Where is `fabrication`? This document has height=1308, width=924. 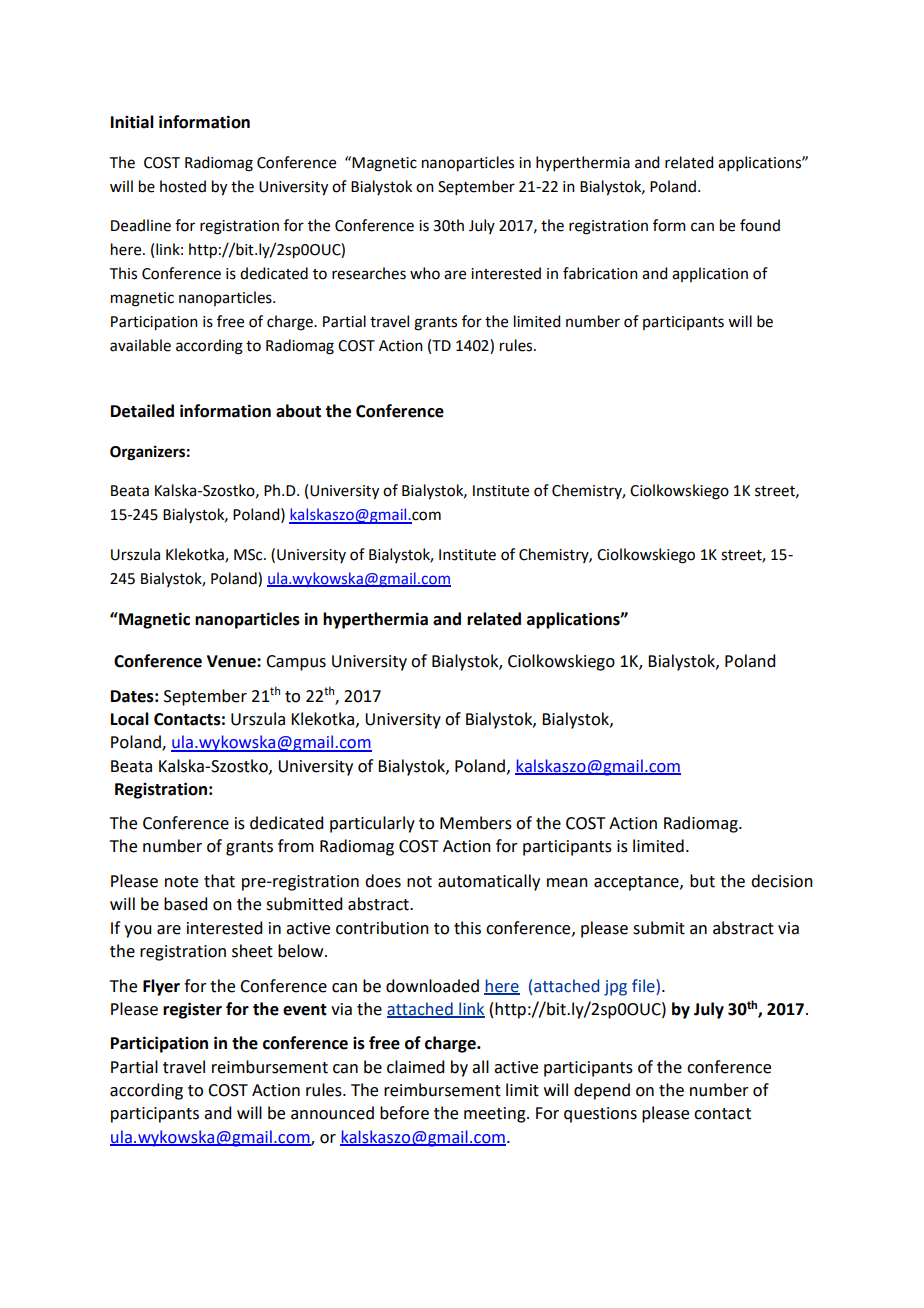
fabrication is located at coordinates (600, 273).
